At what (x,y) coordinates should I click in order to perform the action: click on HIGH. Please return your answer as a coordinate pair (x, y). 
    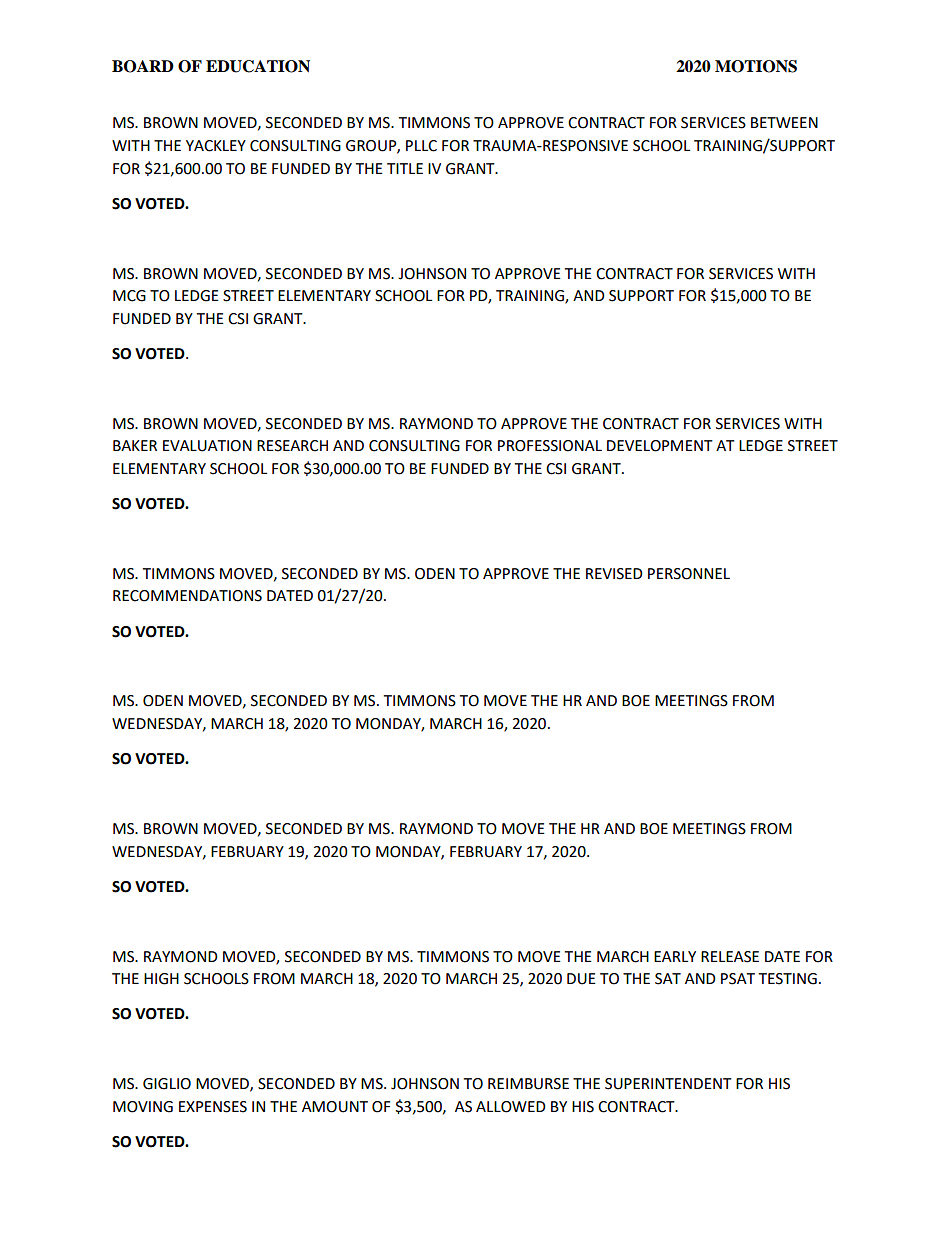
    Looking at the image, I should click on (161, 979).
